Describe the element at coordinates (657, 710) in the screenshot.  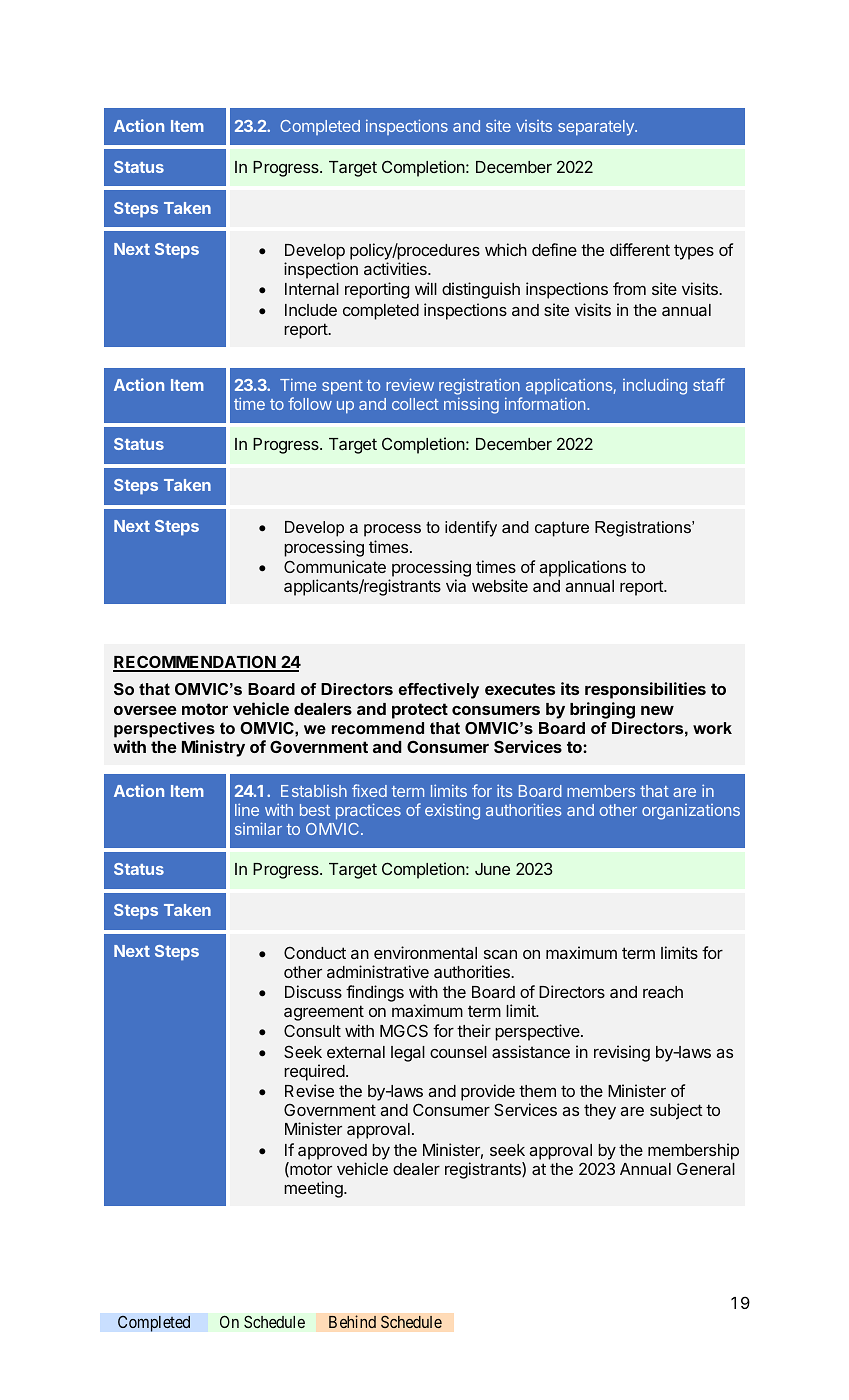
I see `new` at that location.
